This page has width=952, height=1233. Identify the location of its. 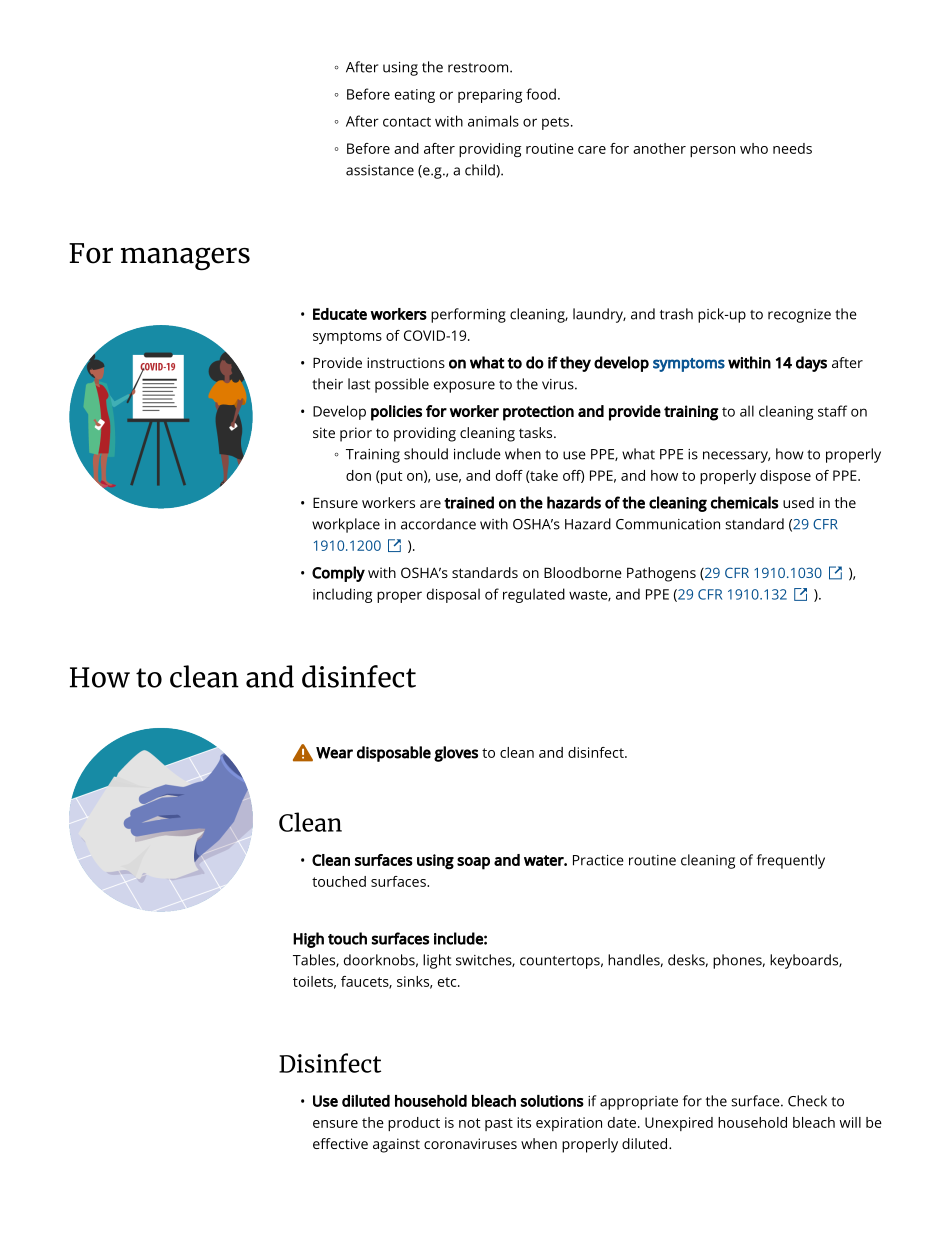
(524, 1122).
